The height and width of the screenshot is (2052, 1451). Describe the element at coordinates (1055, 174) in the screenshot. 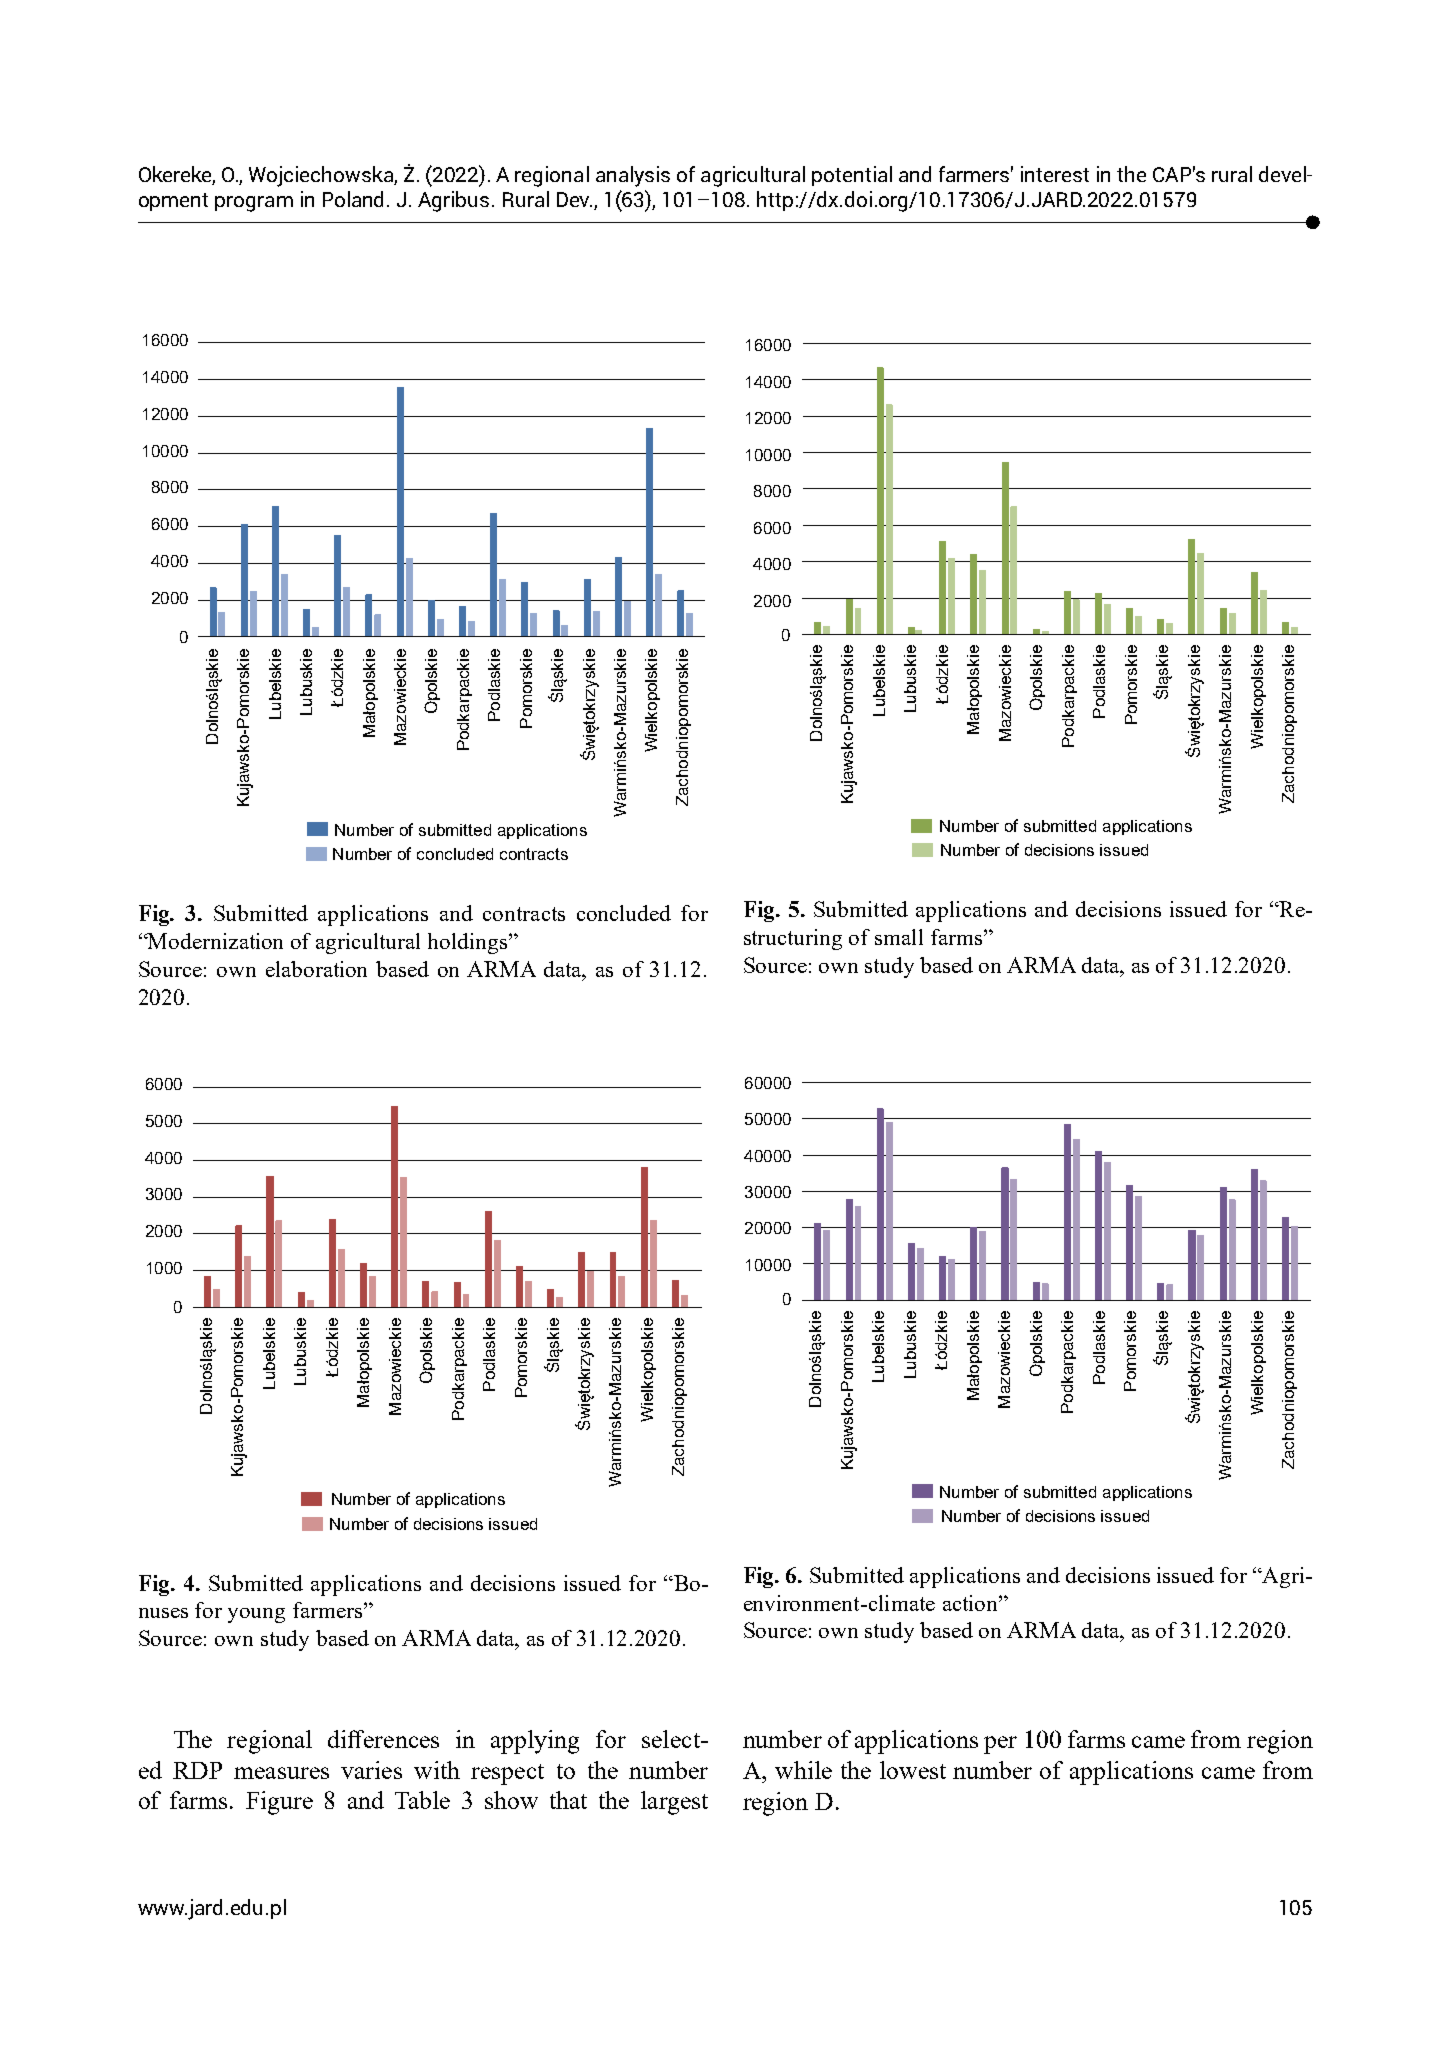

I see `interest` at that location.
